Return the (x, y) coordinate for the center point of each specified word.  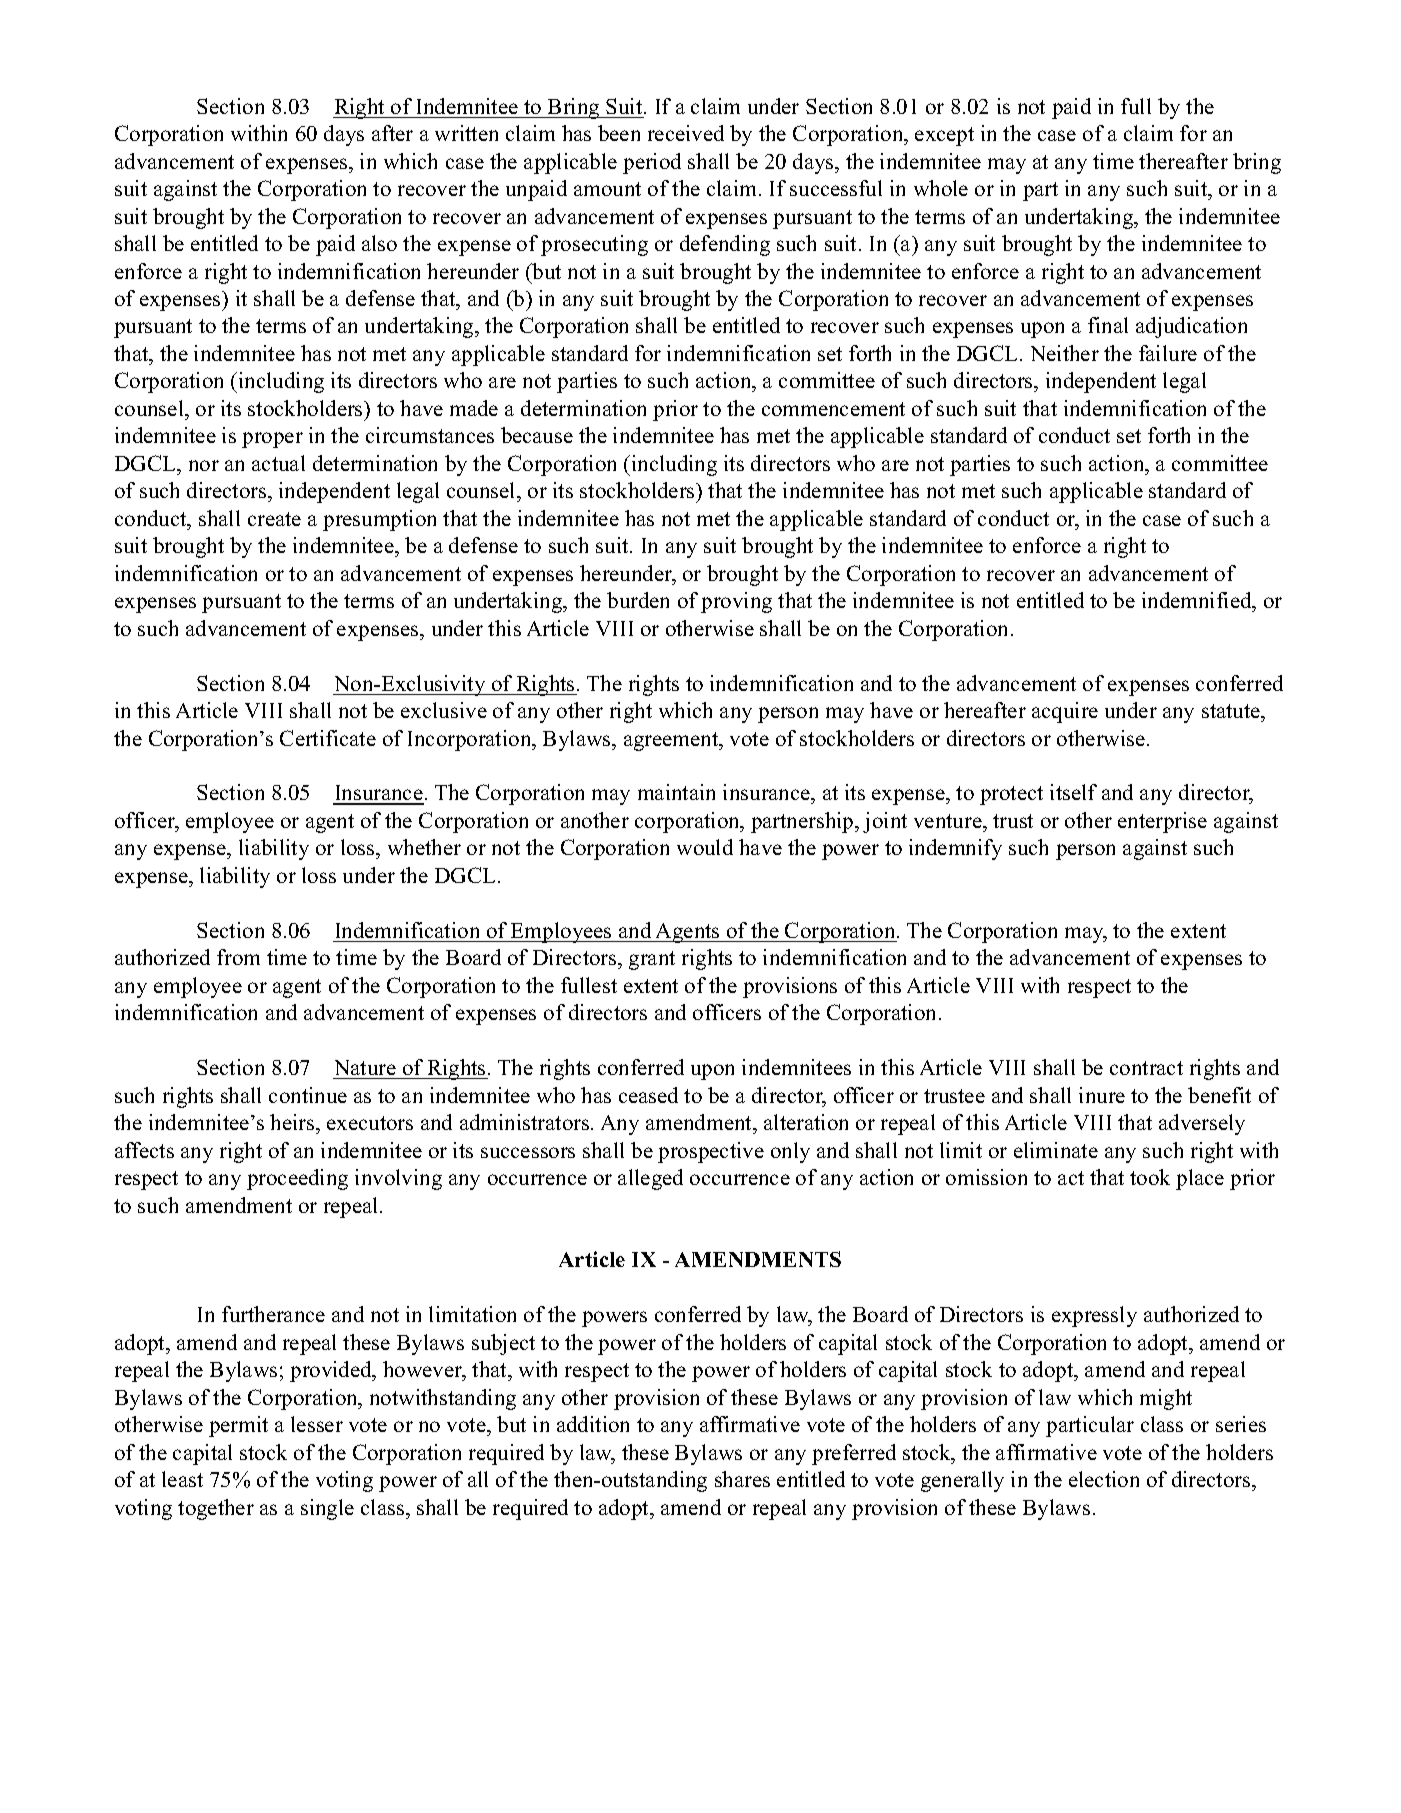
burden (638, 600)
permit (238, 1426)
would (705, 847)
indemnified (1198, 600)
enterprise (1162, 822)
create (274, 519)
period (652, 163)
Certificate (328, 738)
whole (941, 188)
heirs (293, 1122)
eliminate (1056, 1150)
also (379, 243)
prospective (711, 1152)
